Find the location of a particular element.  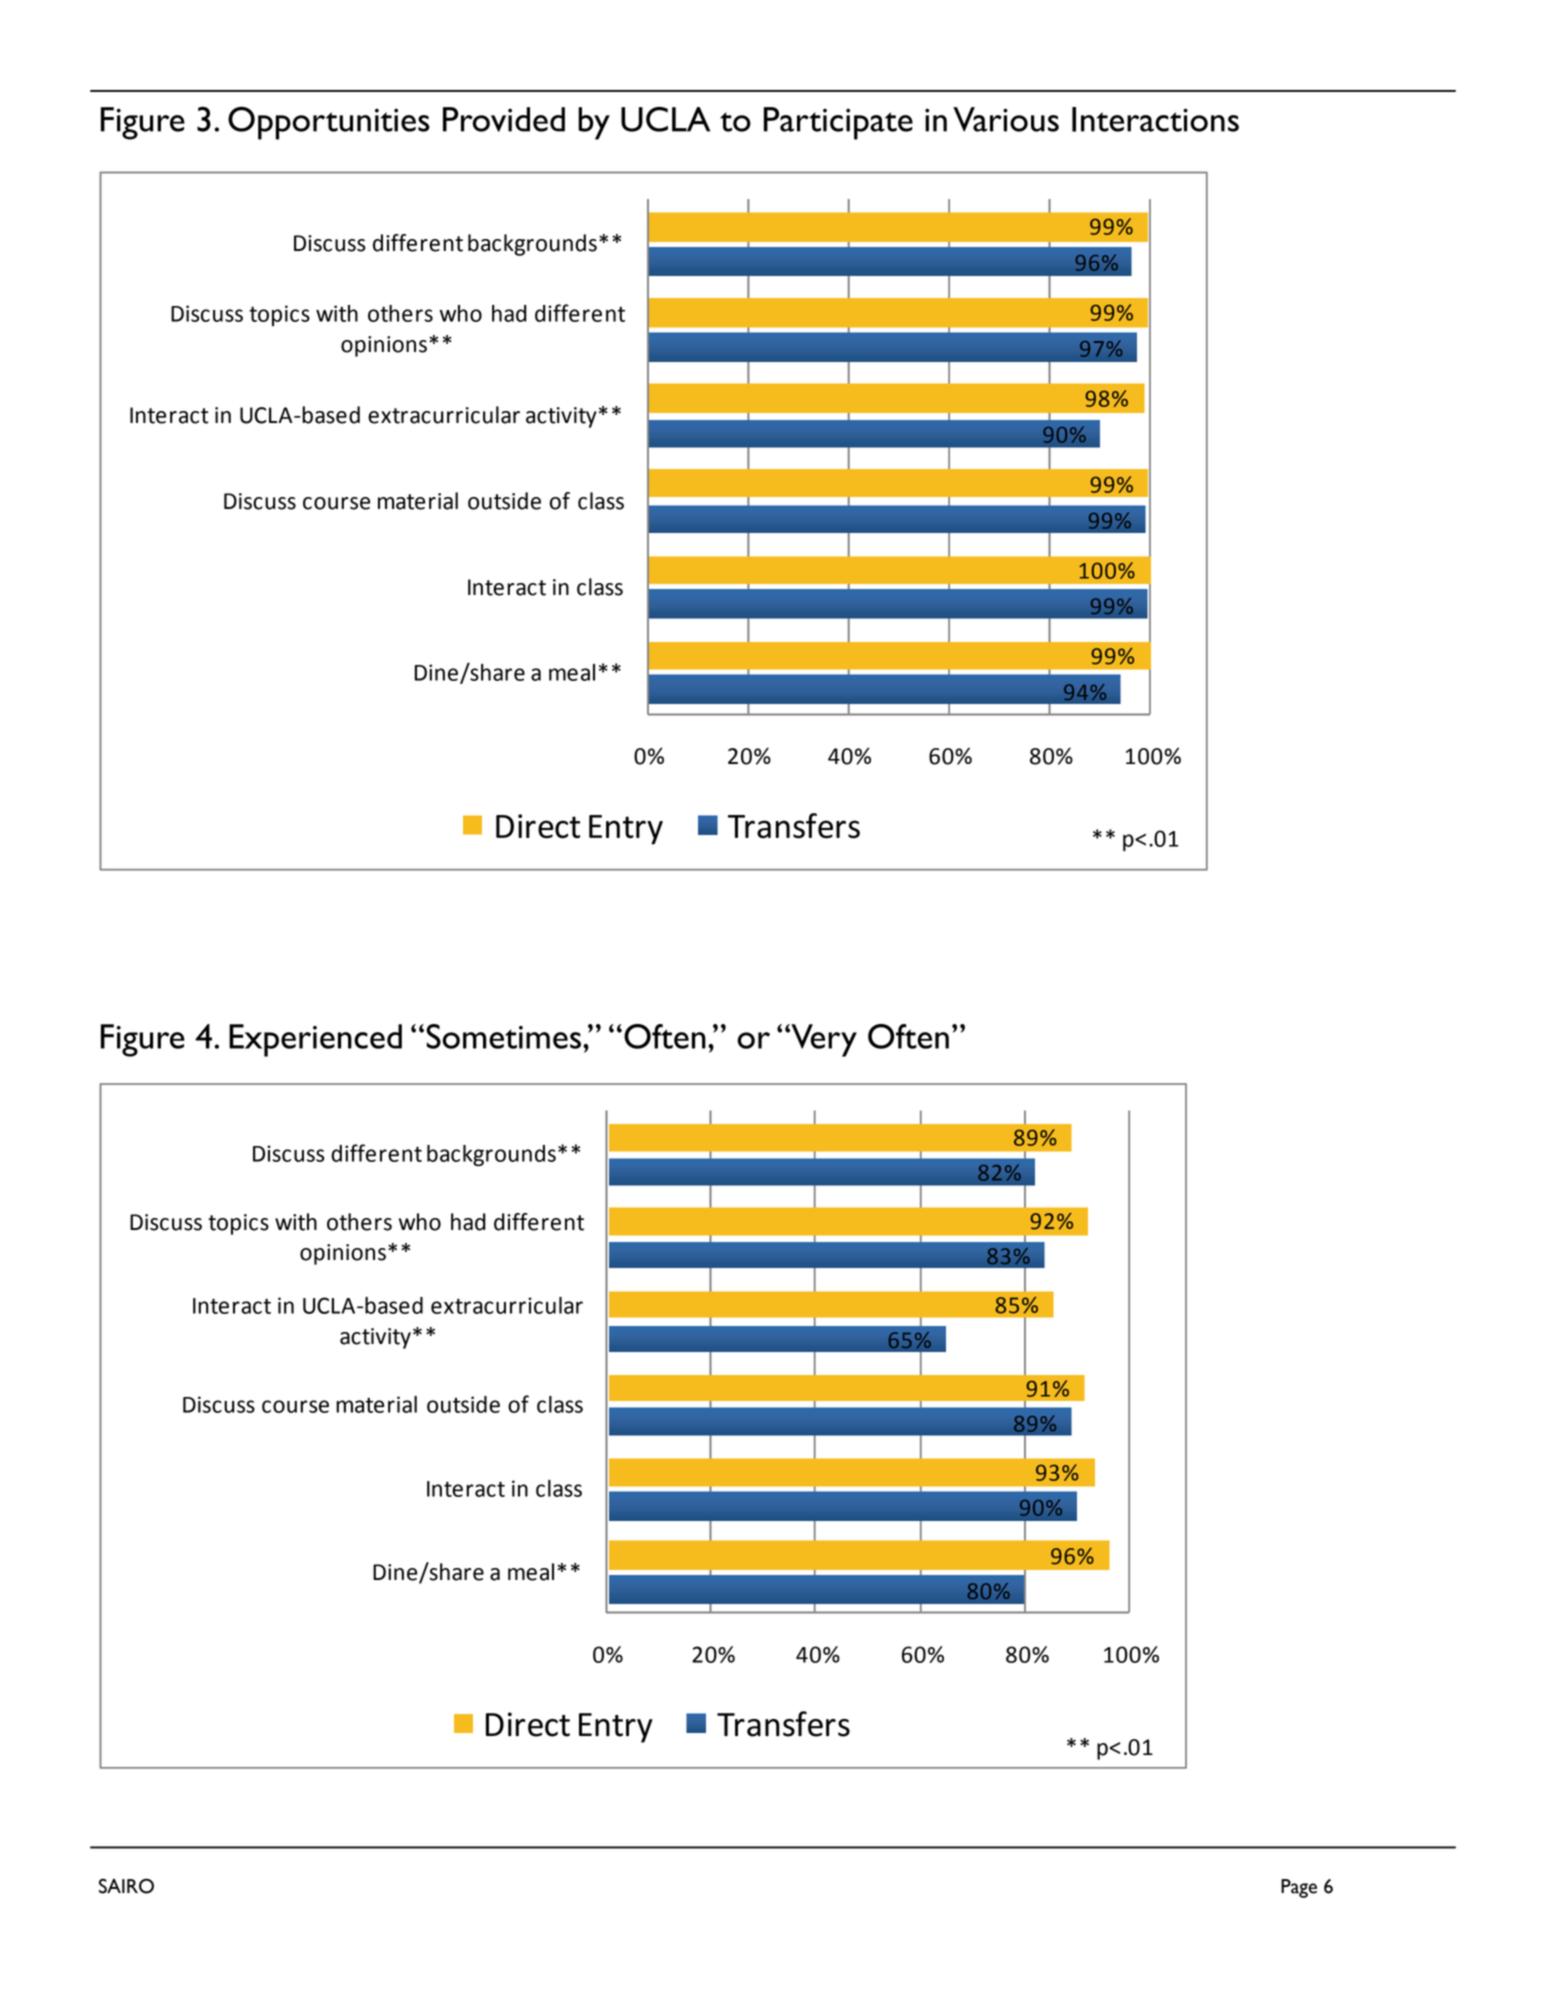

Opportunities is located at coordinates (329, 123).
